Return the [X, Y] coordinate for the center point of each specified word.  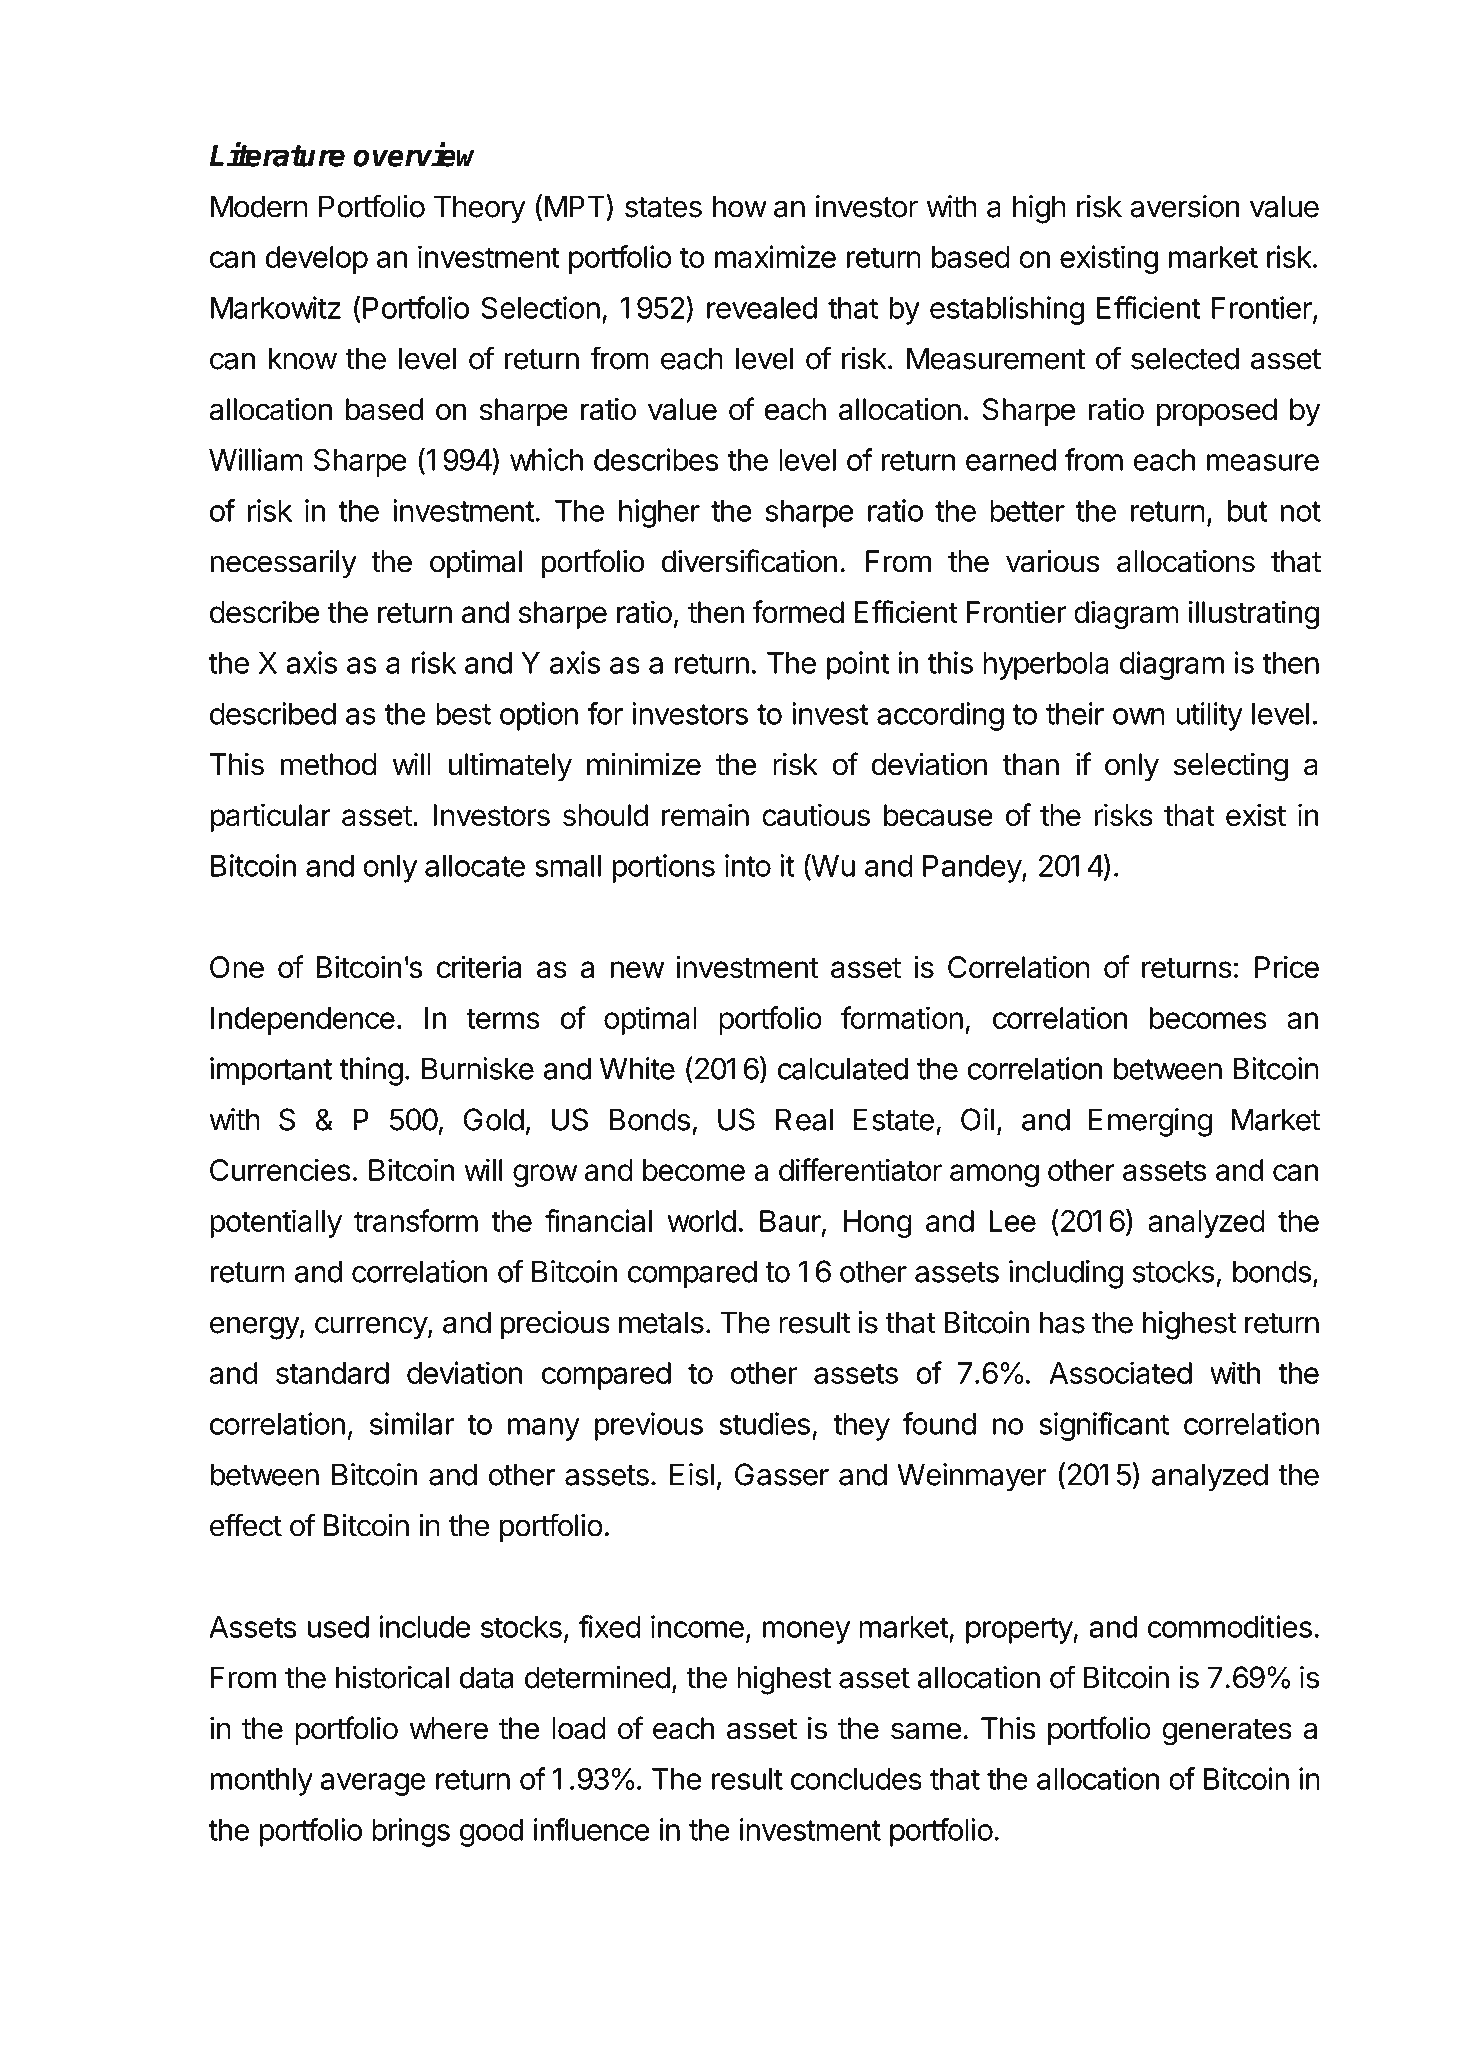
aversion [1185, 206]
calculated [843, 1069]
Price [1287, 967]
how [740, 206]
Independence [303, 1021]
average [372, 1784]
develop [316, 260]
